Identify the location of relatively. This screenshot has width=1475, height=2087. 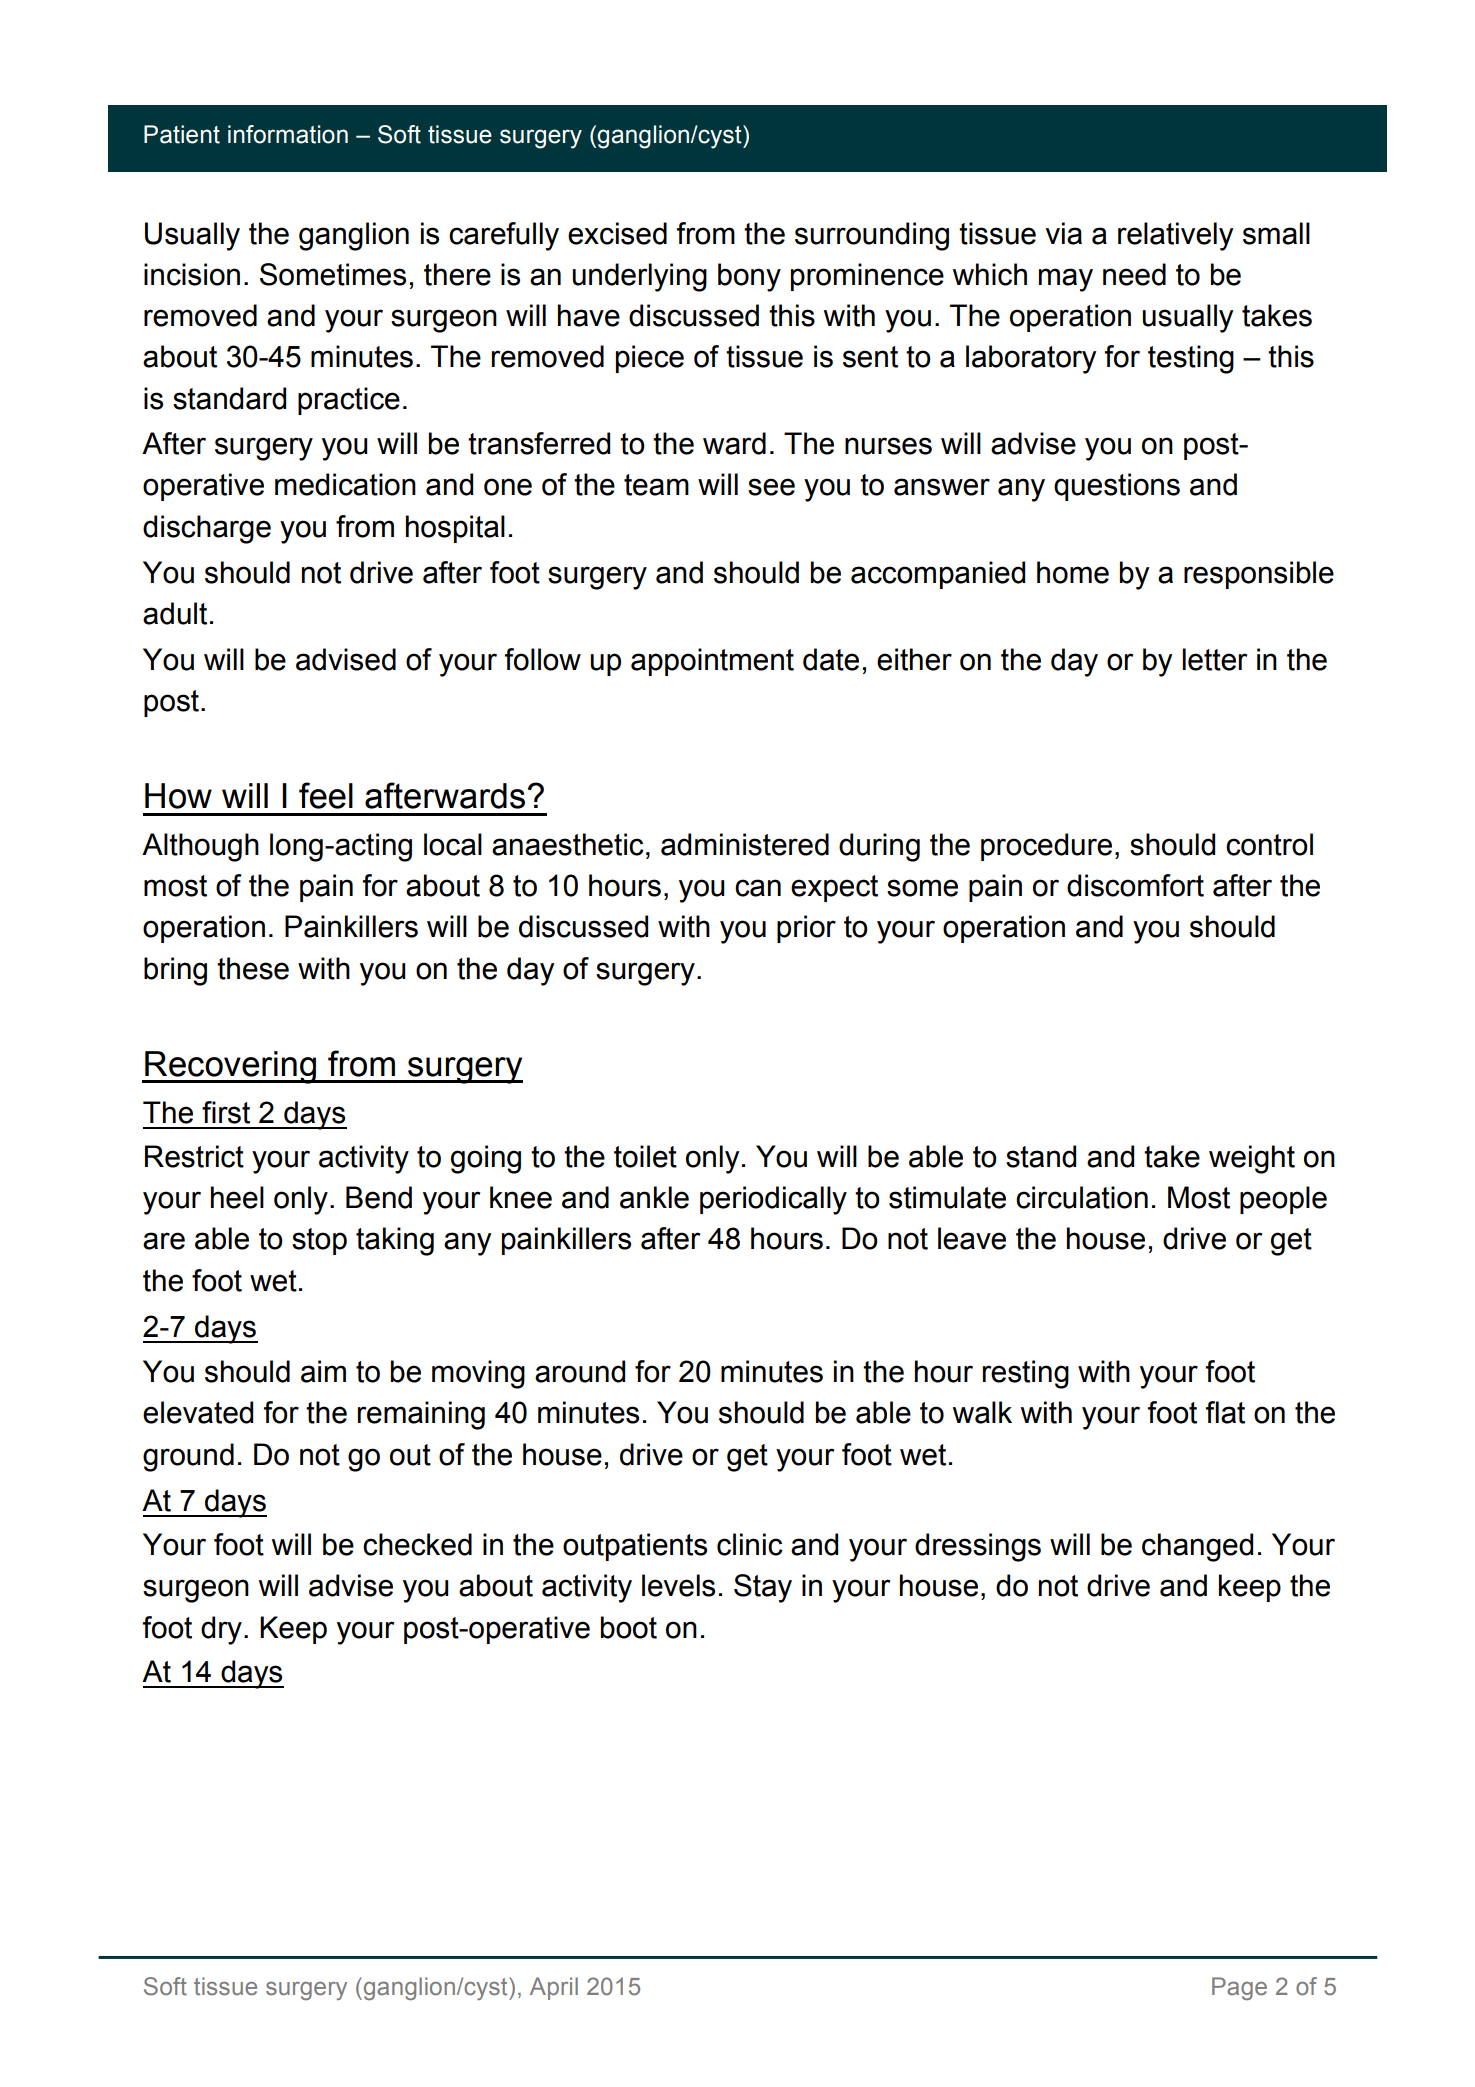
(1175, 236).
